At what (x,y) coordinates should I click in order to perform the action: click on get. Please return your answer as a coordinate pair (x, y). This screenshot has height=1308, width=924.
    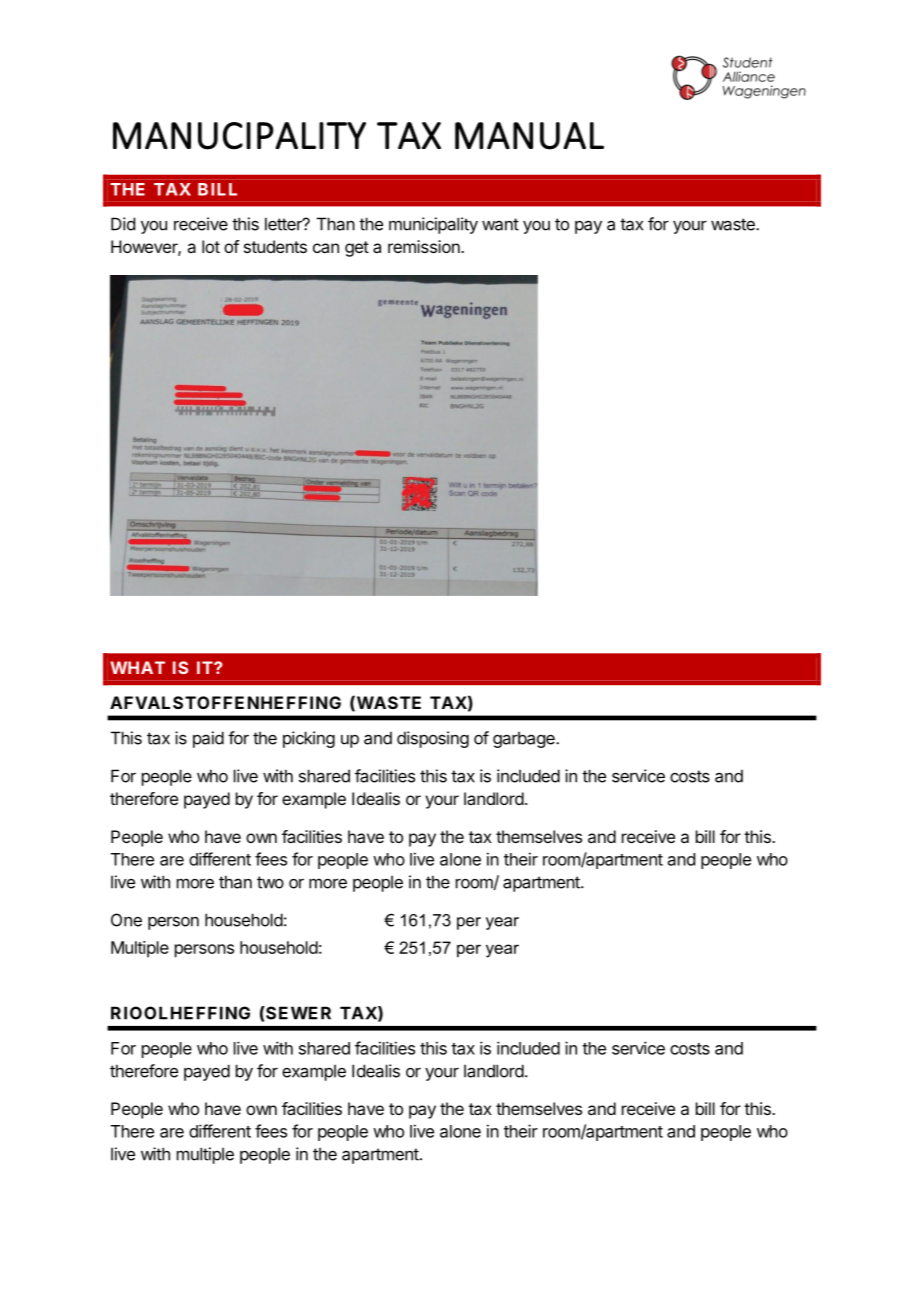
    Looking at the image, I should click on (357, 249).
